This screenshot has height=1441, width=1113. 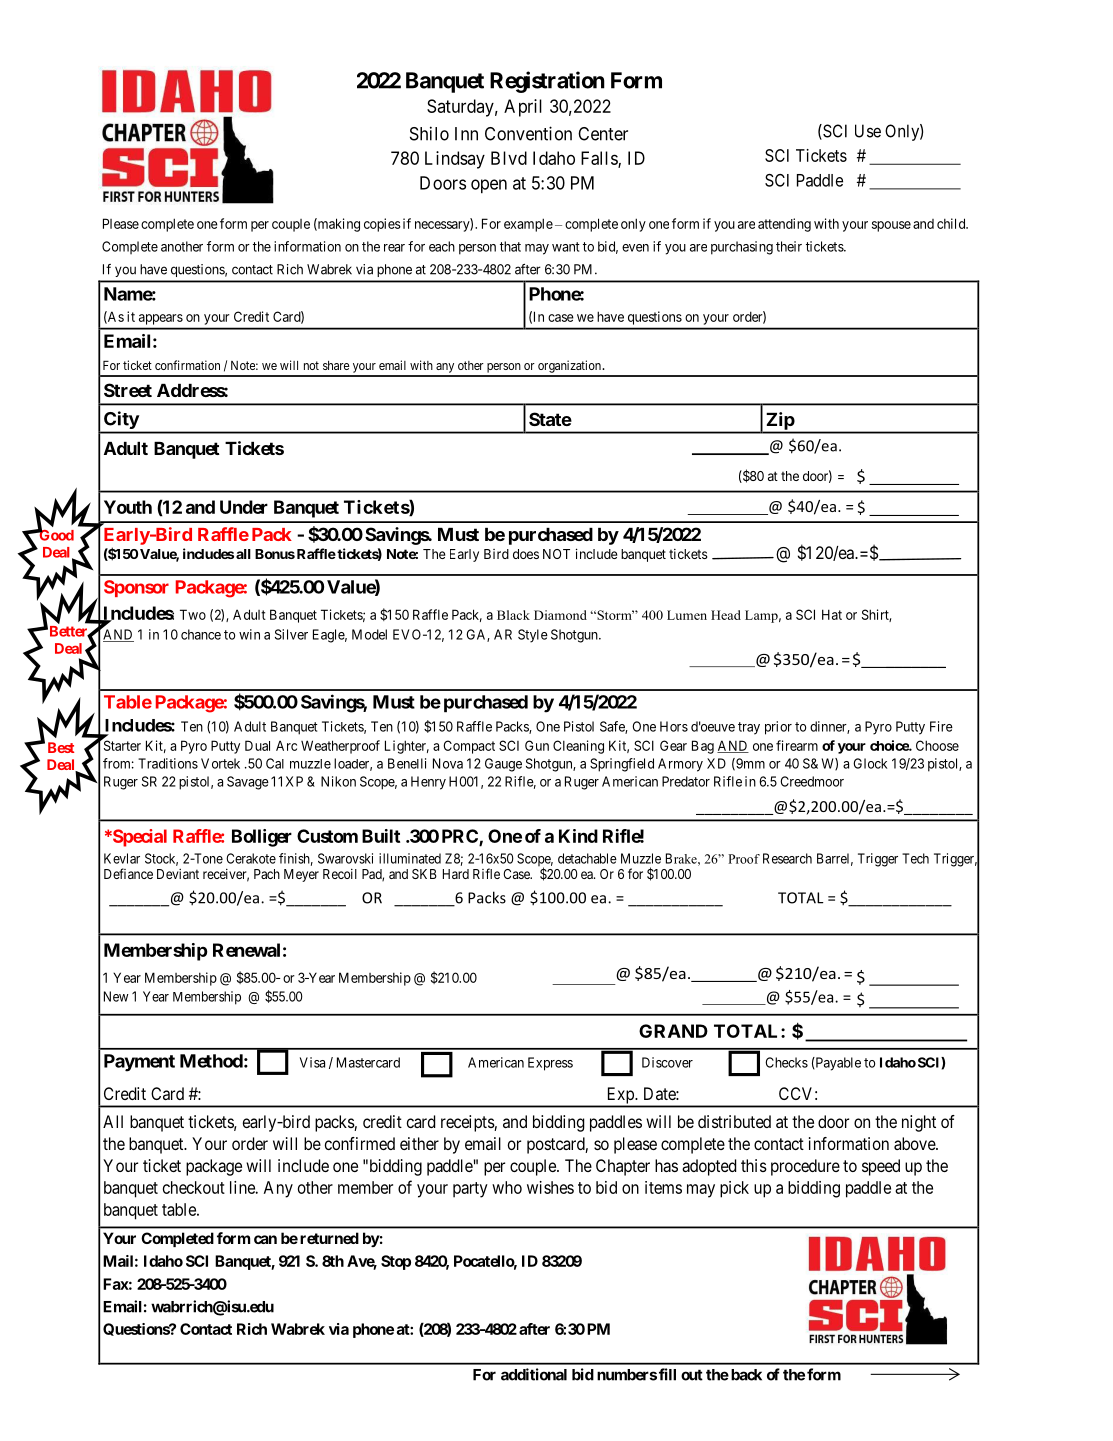 What do you see at coordinates (891, 226) in the screenshot?
I see `spouse` at bounding box center [891, 226].
